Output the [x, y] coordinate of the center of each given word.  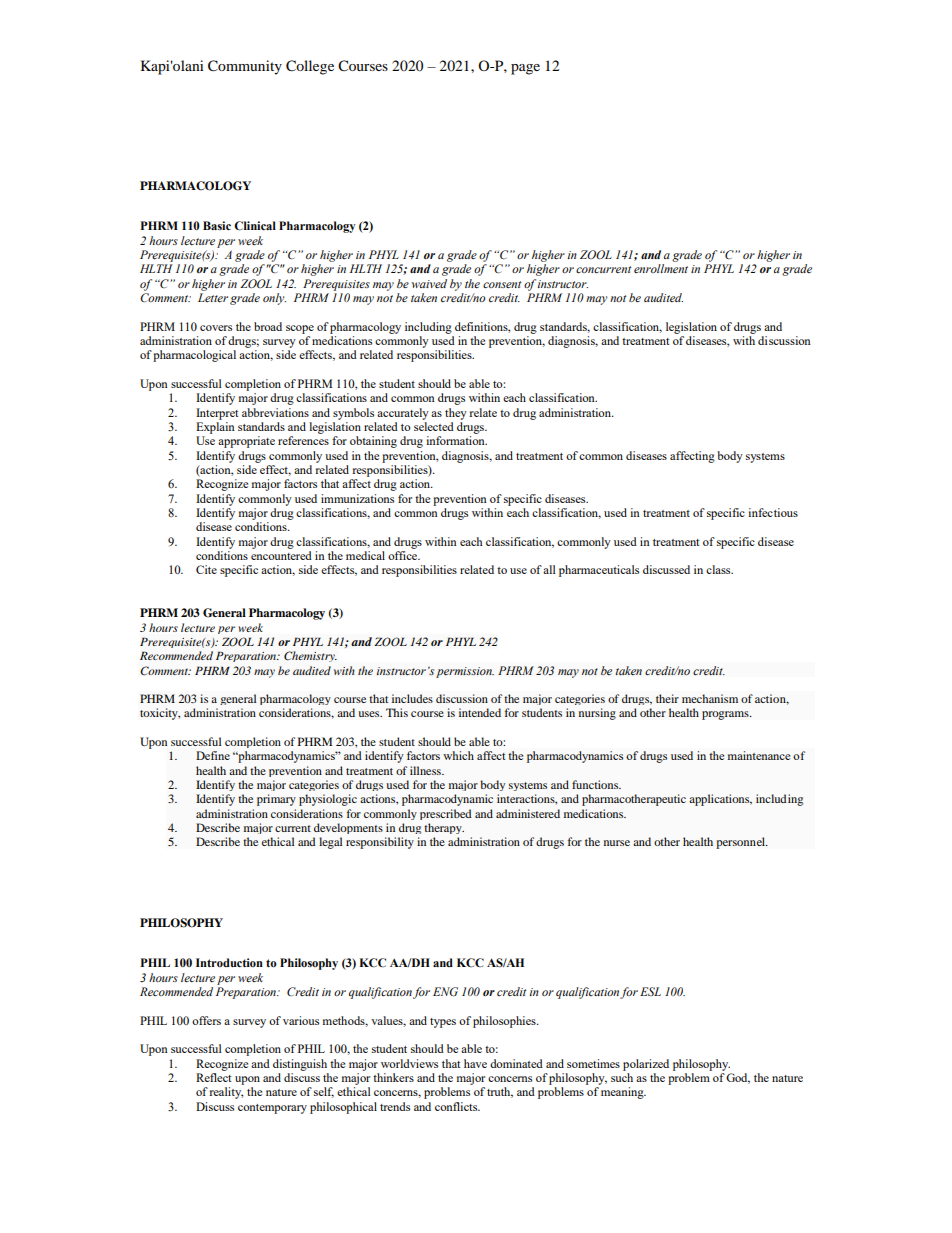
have [475, 1063]
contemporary [272, 1109]
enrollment [661, 268]
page [525, 69]
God [738, 1078]
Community [245, 67]
